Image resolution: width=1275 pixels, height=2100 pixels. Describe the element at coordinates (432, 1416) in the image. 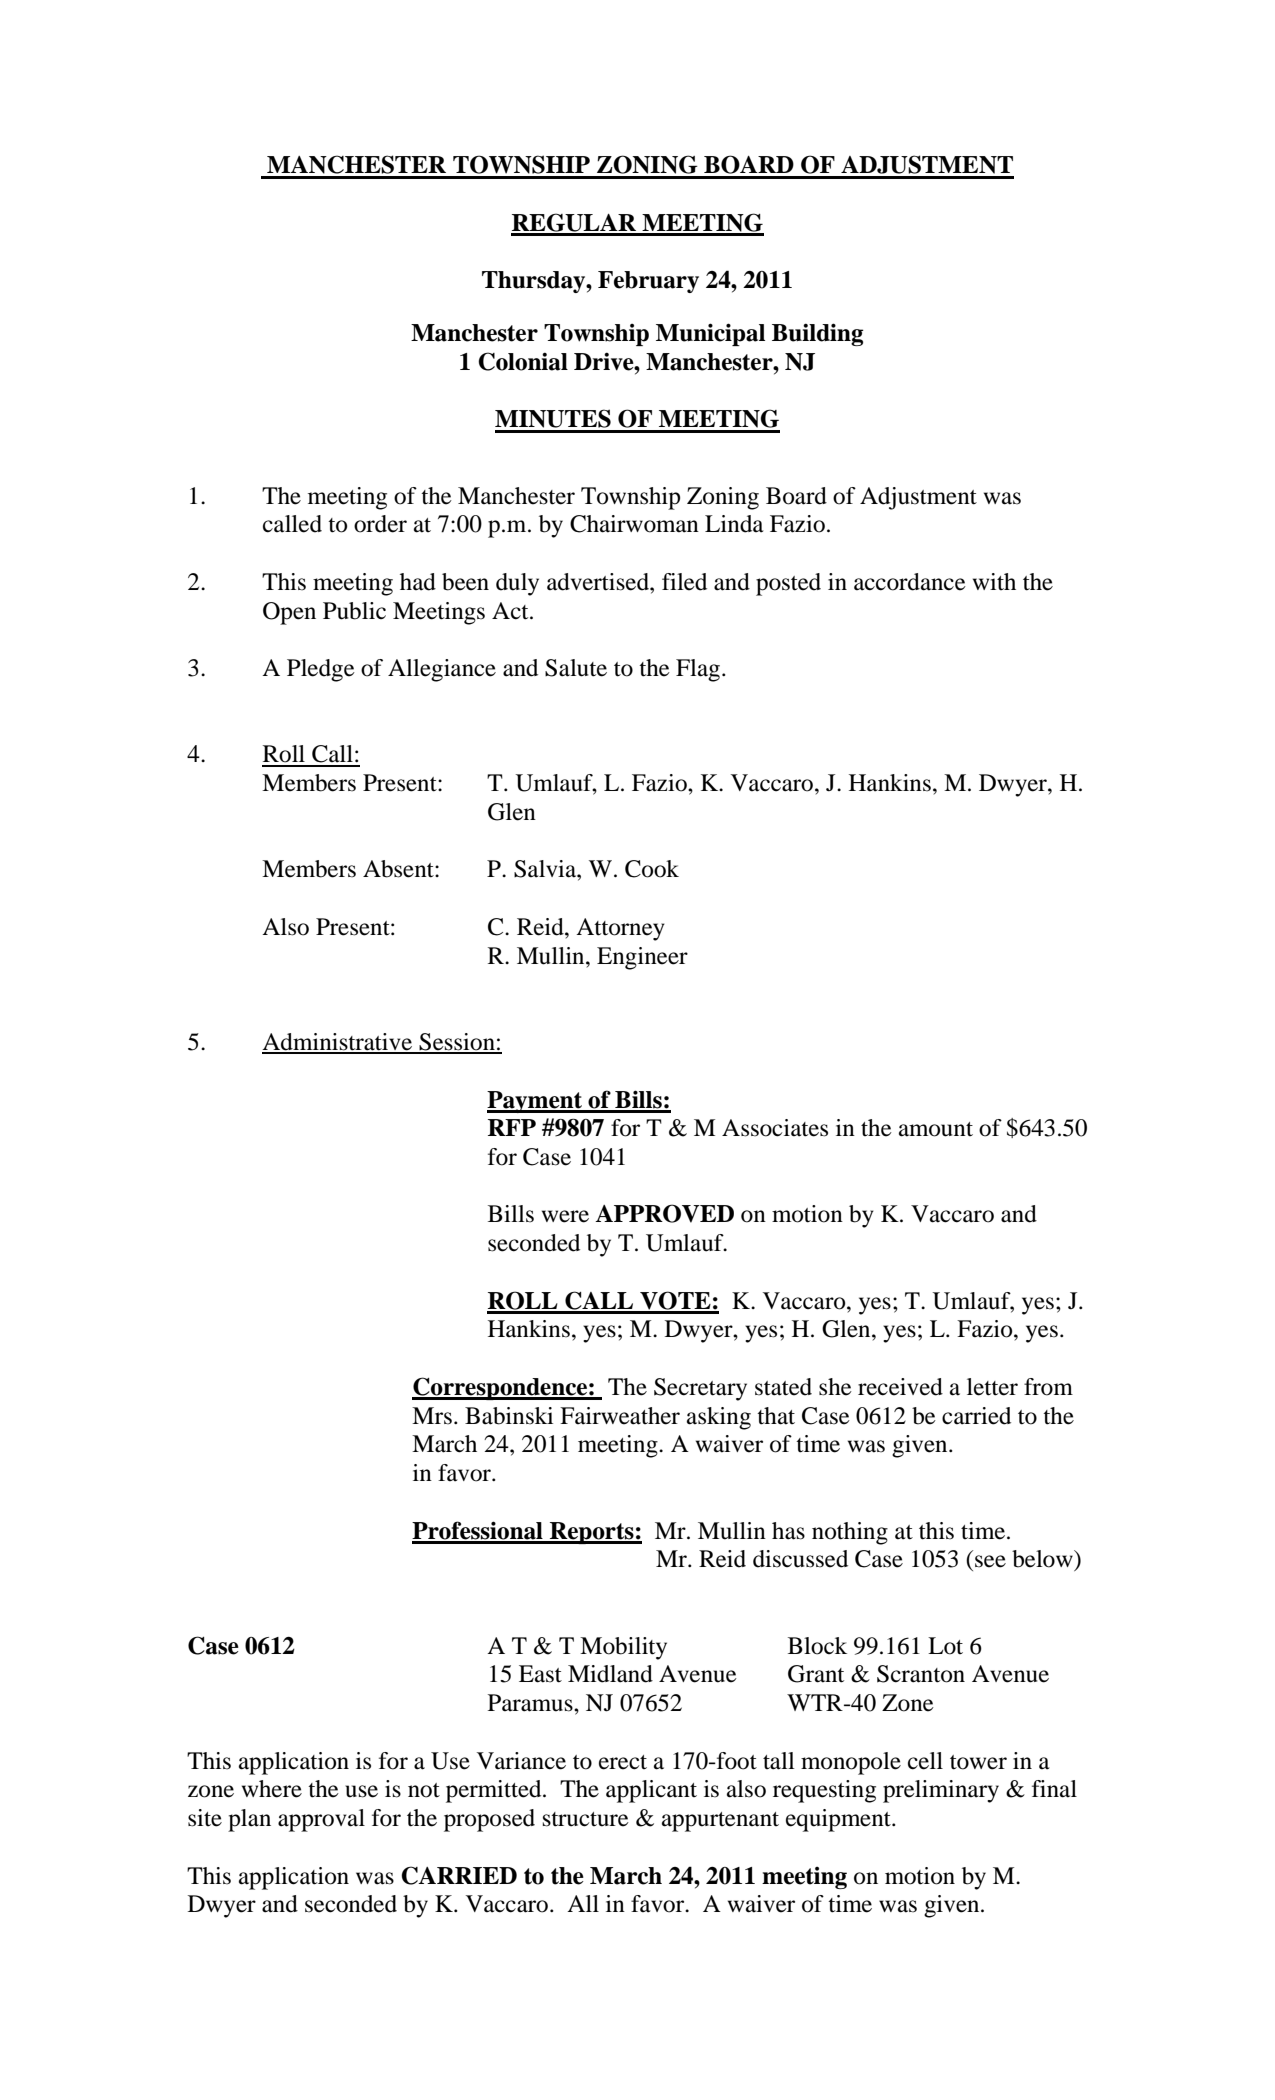

I see `Mrs` at that location.
